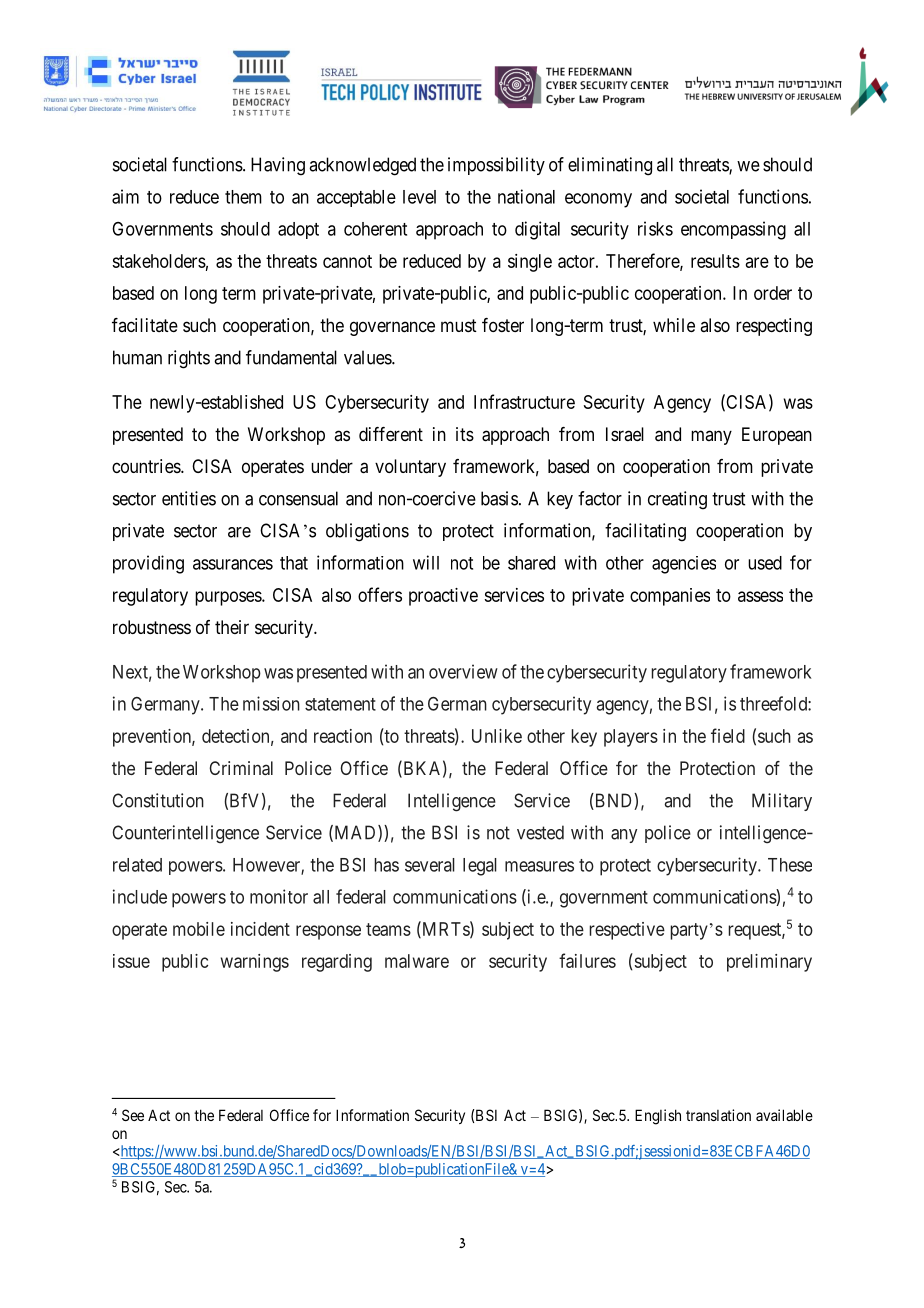 The image size is (924, 1308). Describe the element at coordinates (133, 1115) in the screenshot. I see `See` at that location.
